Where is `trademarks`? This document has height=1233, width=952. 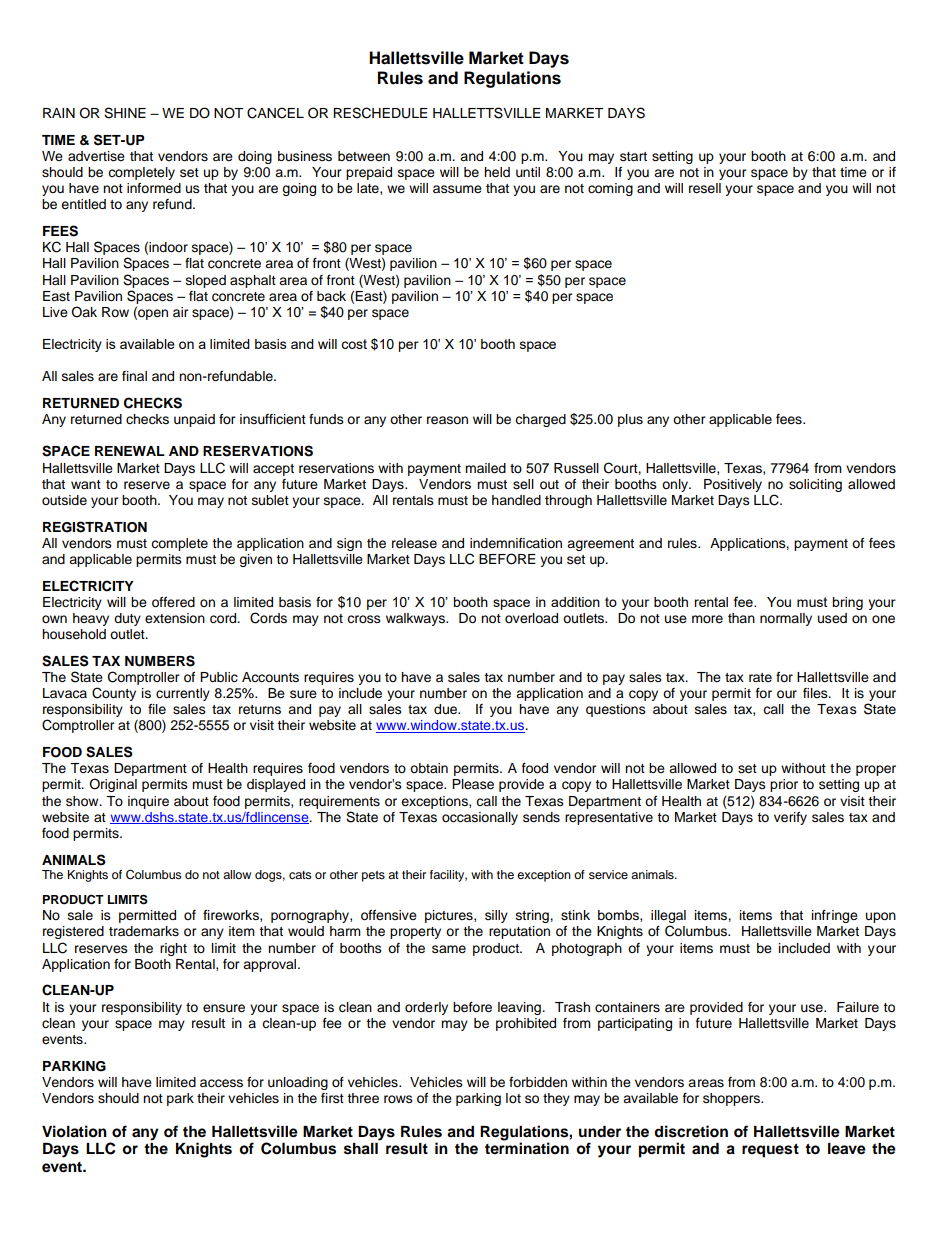 trademarks is located at coordinates (144, 931).
